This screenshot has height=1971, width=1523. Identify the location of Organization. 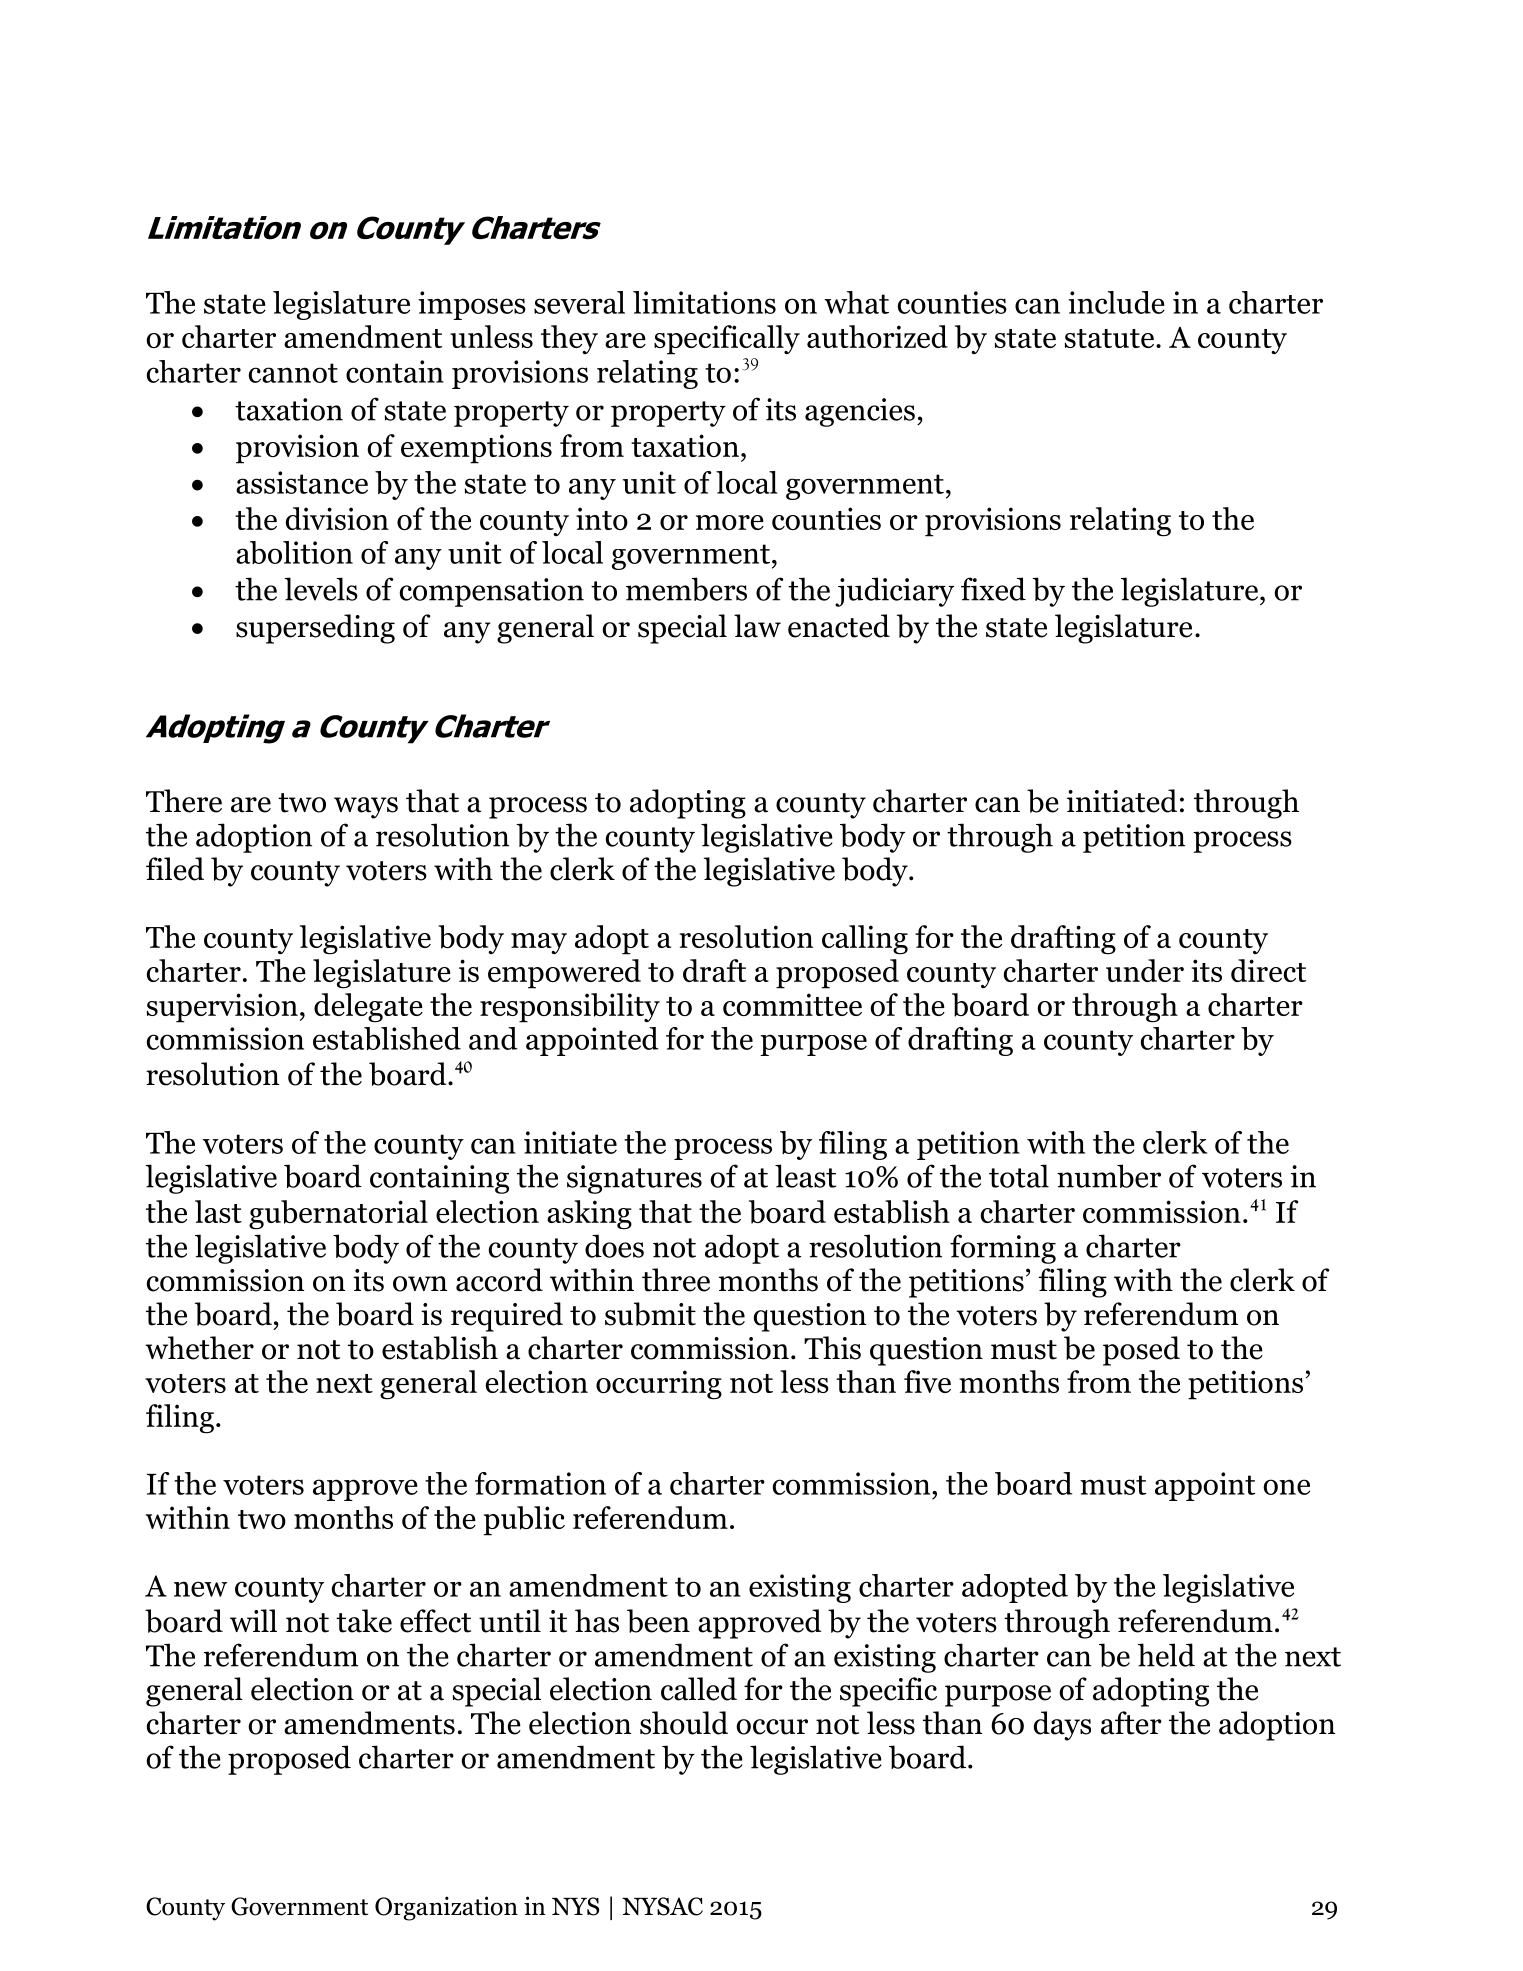
(446, 1908).
